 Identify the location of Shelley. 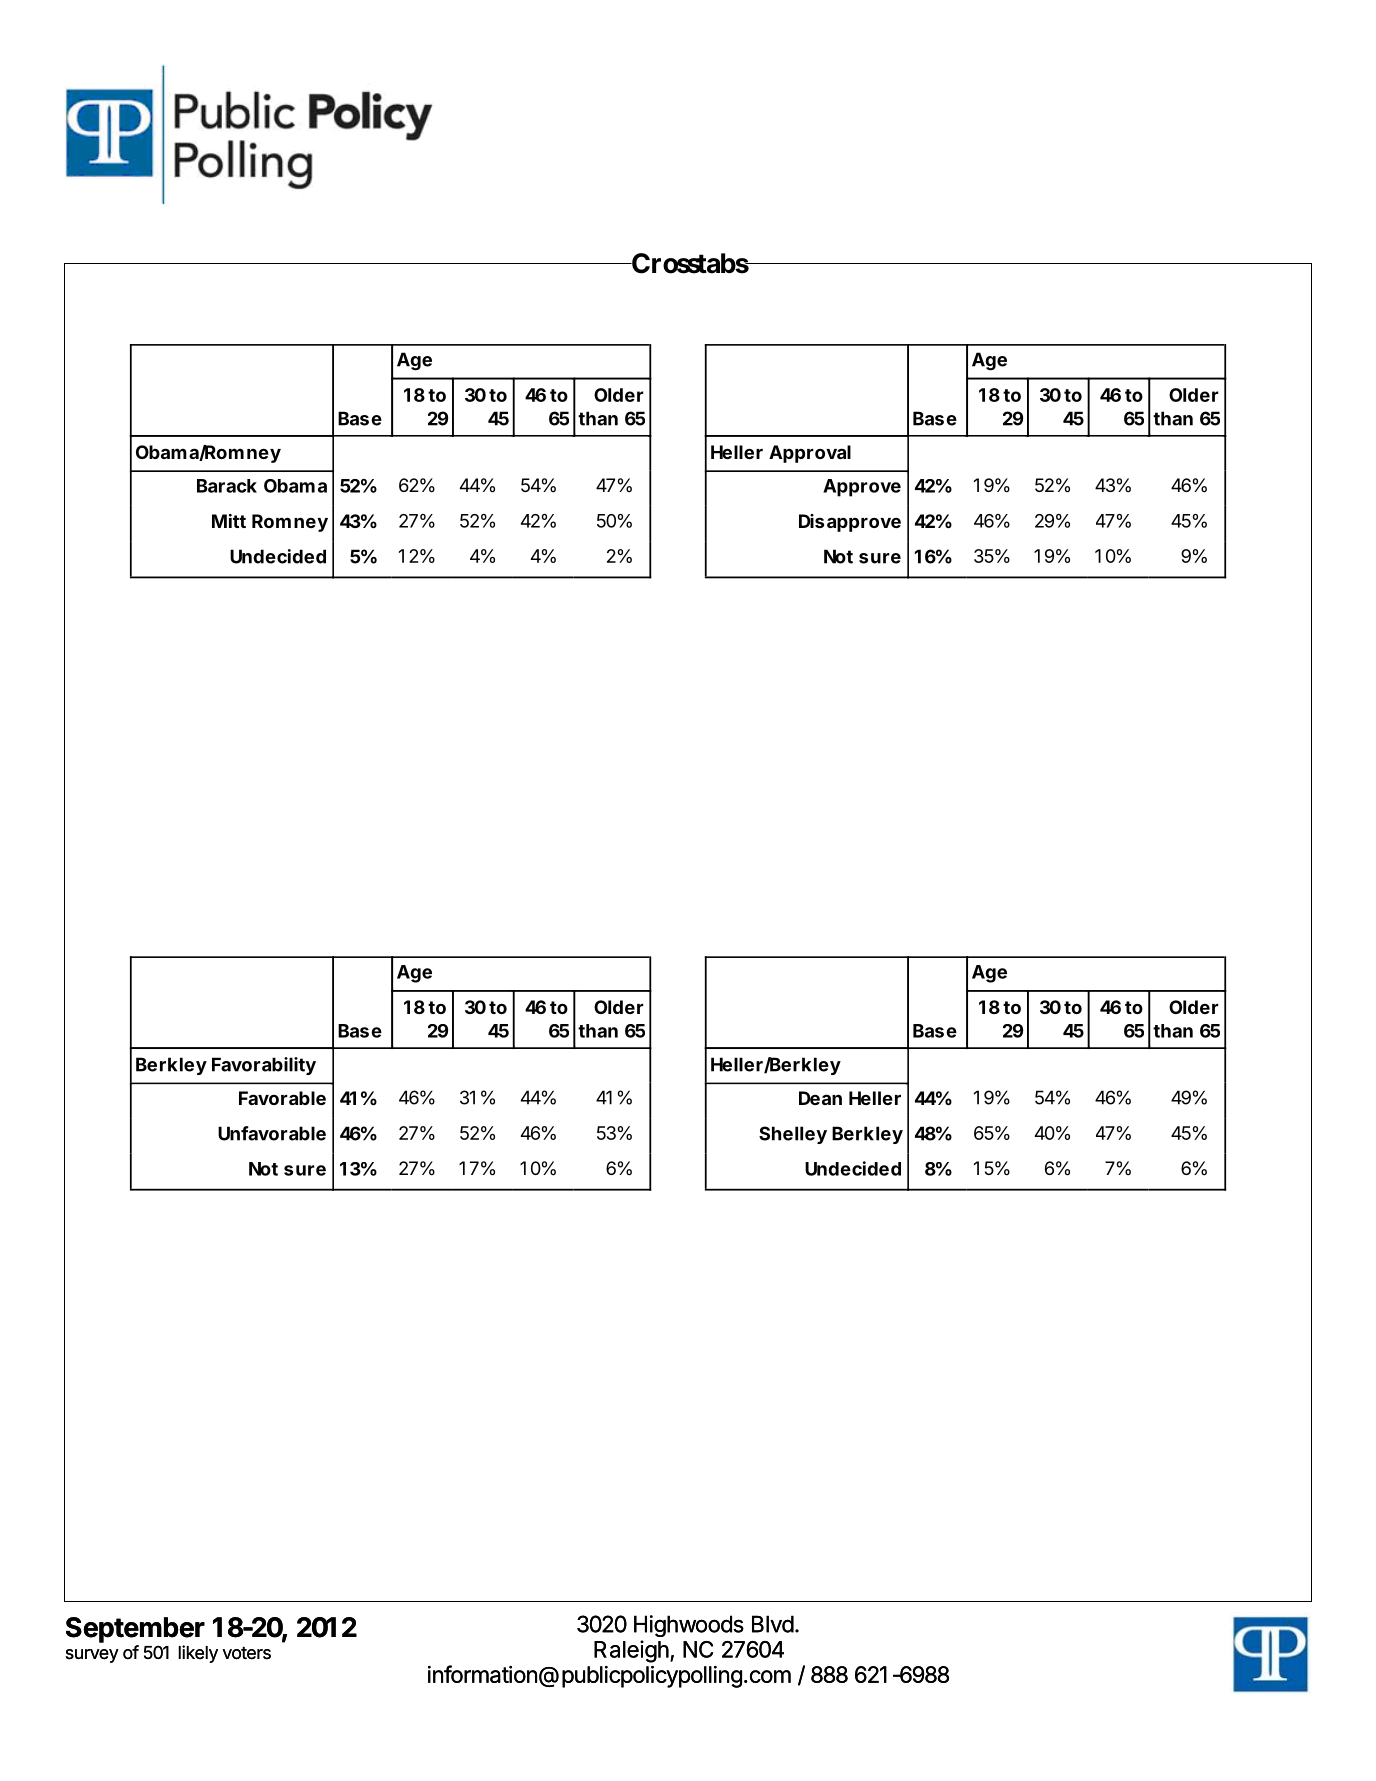
(793, 1135).
